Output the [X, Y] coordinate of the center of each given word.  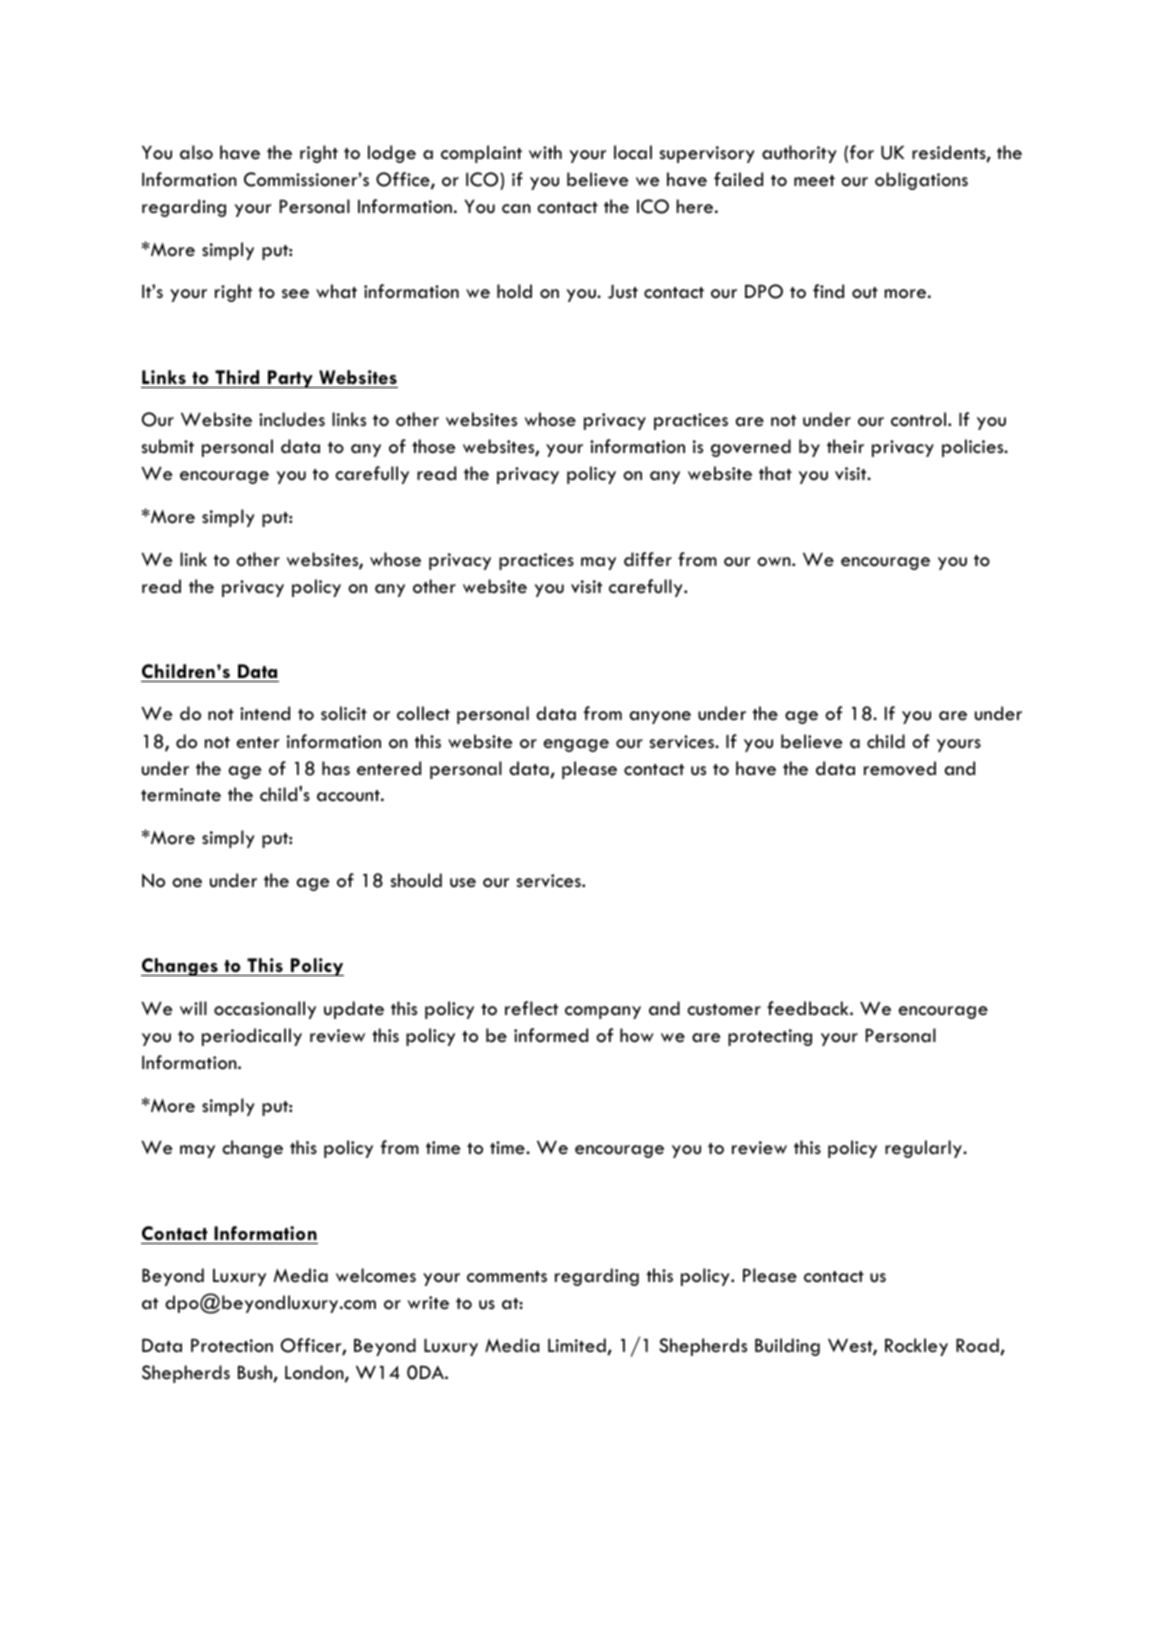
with [545, 152]
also [196, 152]
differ [648, 559]
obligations [921, 181]
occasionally [265, 1010]
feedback [809, 1008]
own [775, 562]
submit [168, 446]
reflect [531, 1008]
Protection [232, 1346]
